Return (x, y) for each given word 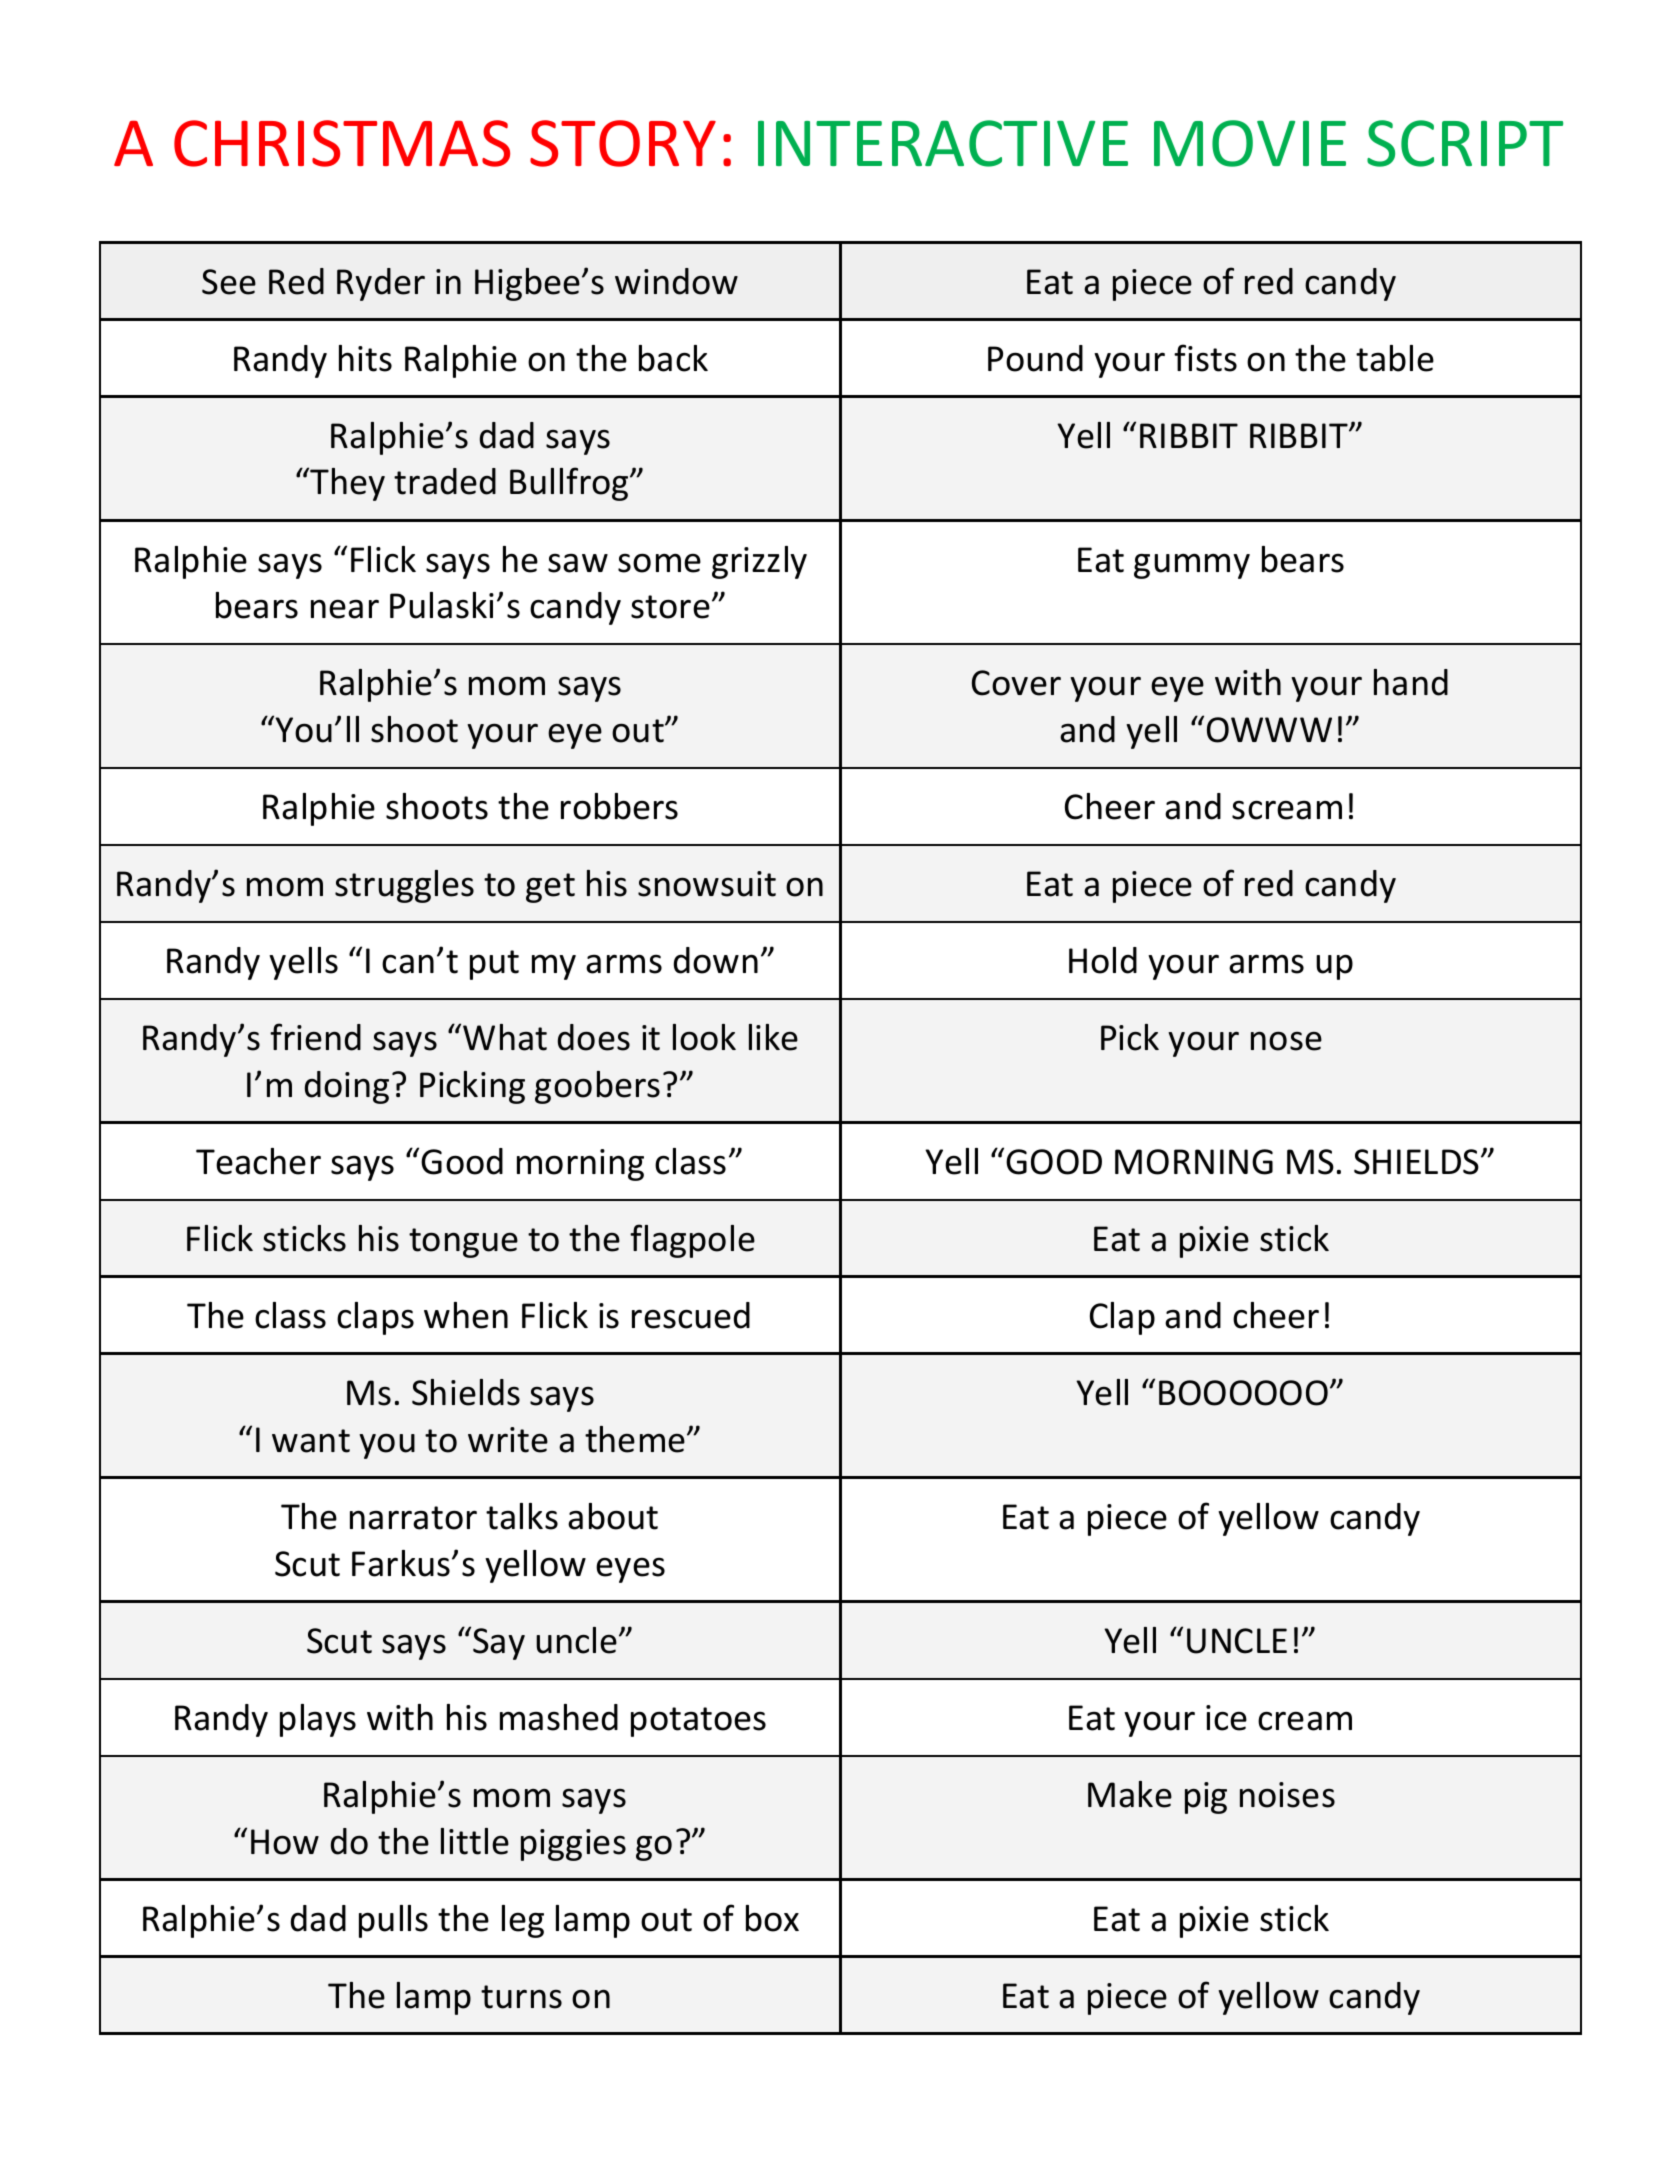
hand (1411, 682)
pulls (393, 1921)
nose (1286, 1041)
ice (1226, 1718)
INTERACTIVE (943, 143)
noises (1287, 1795)
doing (347, 1087)
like (773, 1037)
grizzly (759, 562)
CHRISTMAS (342, 143)
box (772, 1918)
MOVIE (1250, 143)
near (345, 609)
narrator (413, 1518)
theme (635, 1439)
